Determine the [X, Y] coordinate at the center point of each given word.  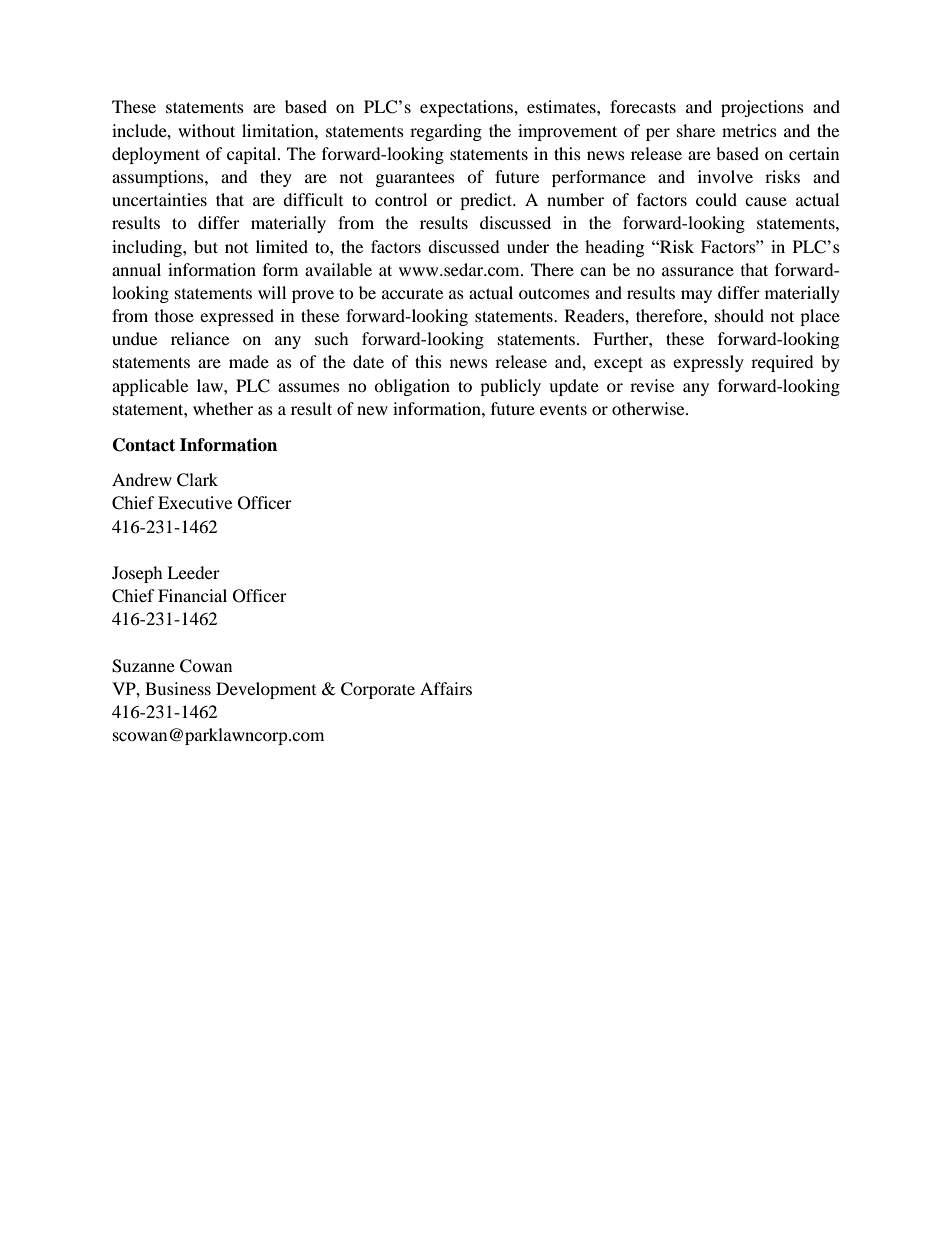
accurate [412, 293]
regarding [446, 132]
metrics [749, 130]
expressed [237, 317]
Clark [197, 480]
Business [178, 688]
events [563, 409]
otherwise [649, 408]
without [206, 130]
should [739, 315]
